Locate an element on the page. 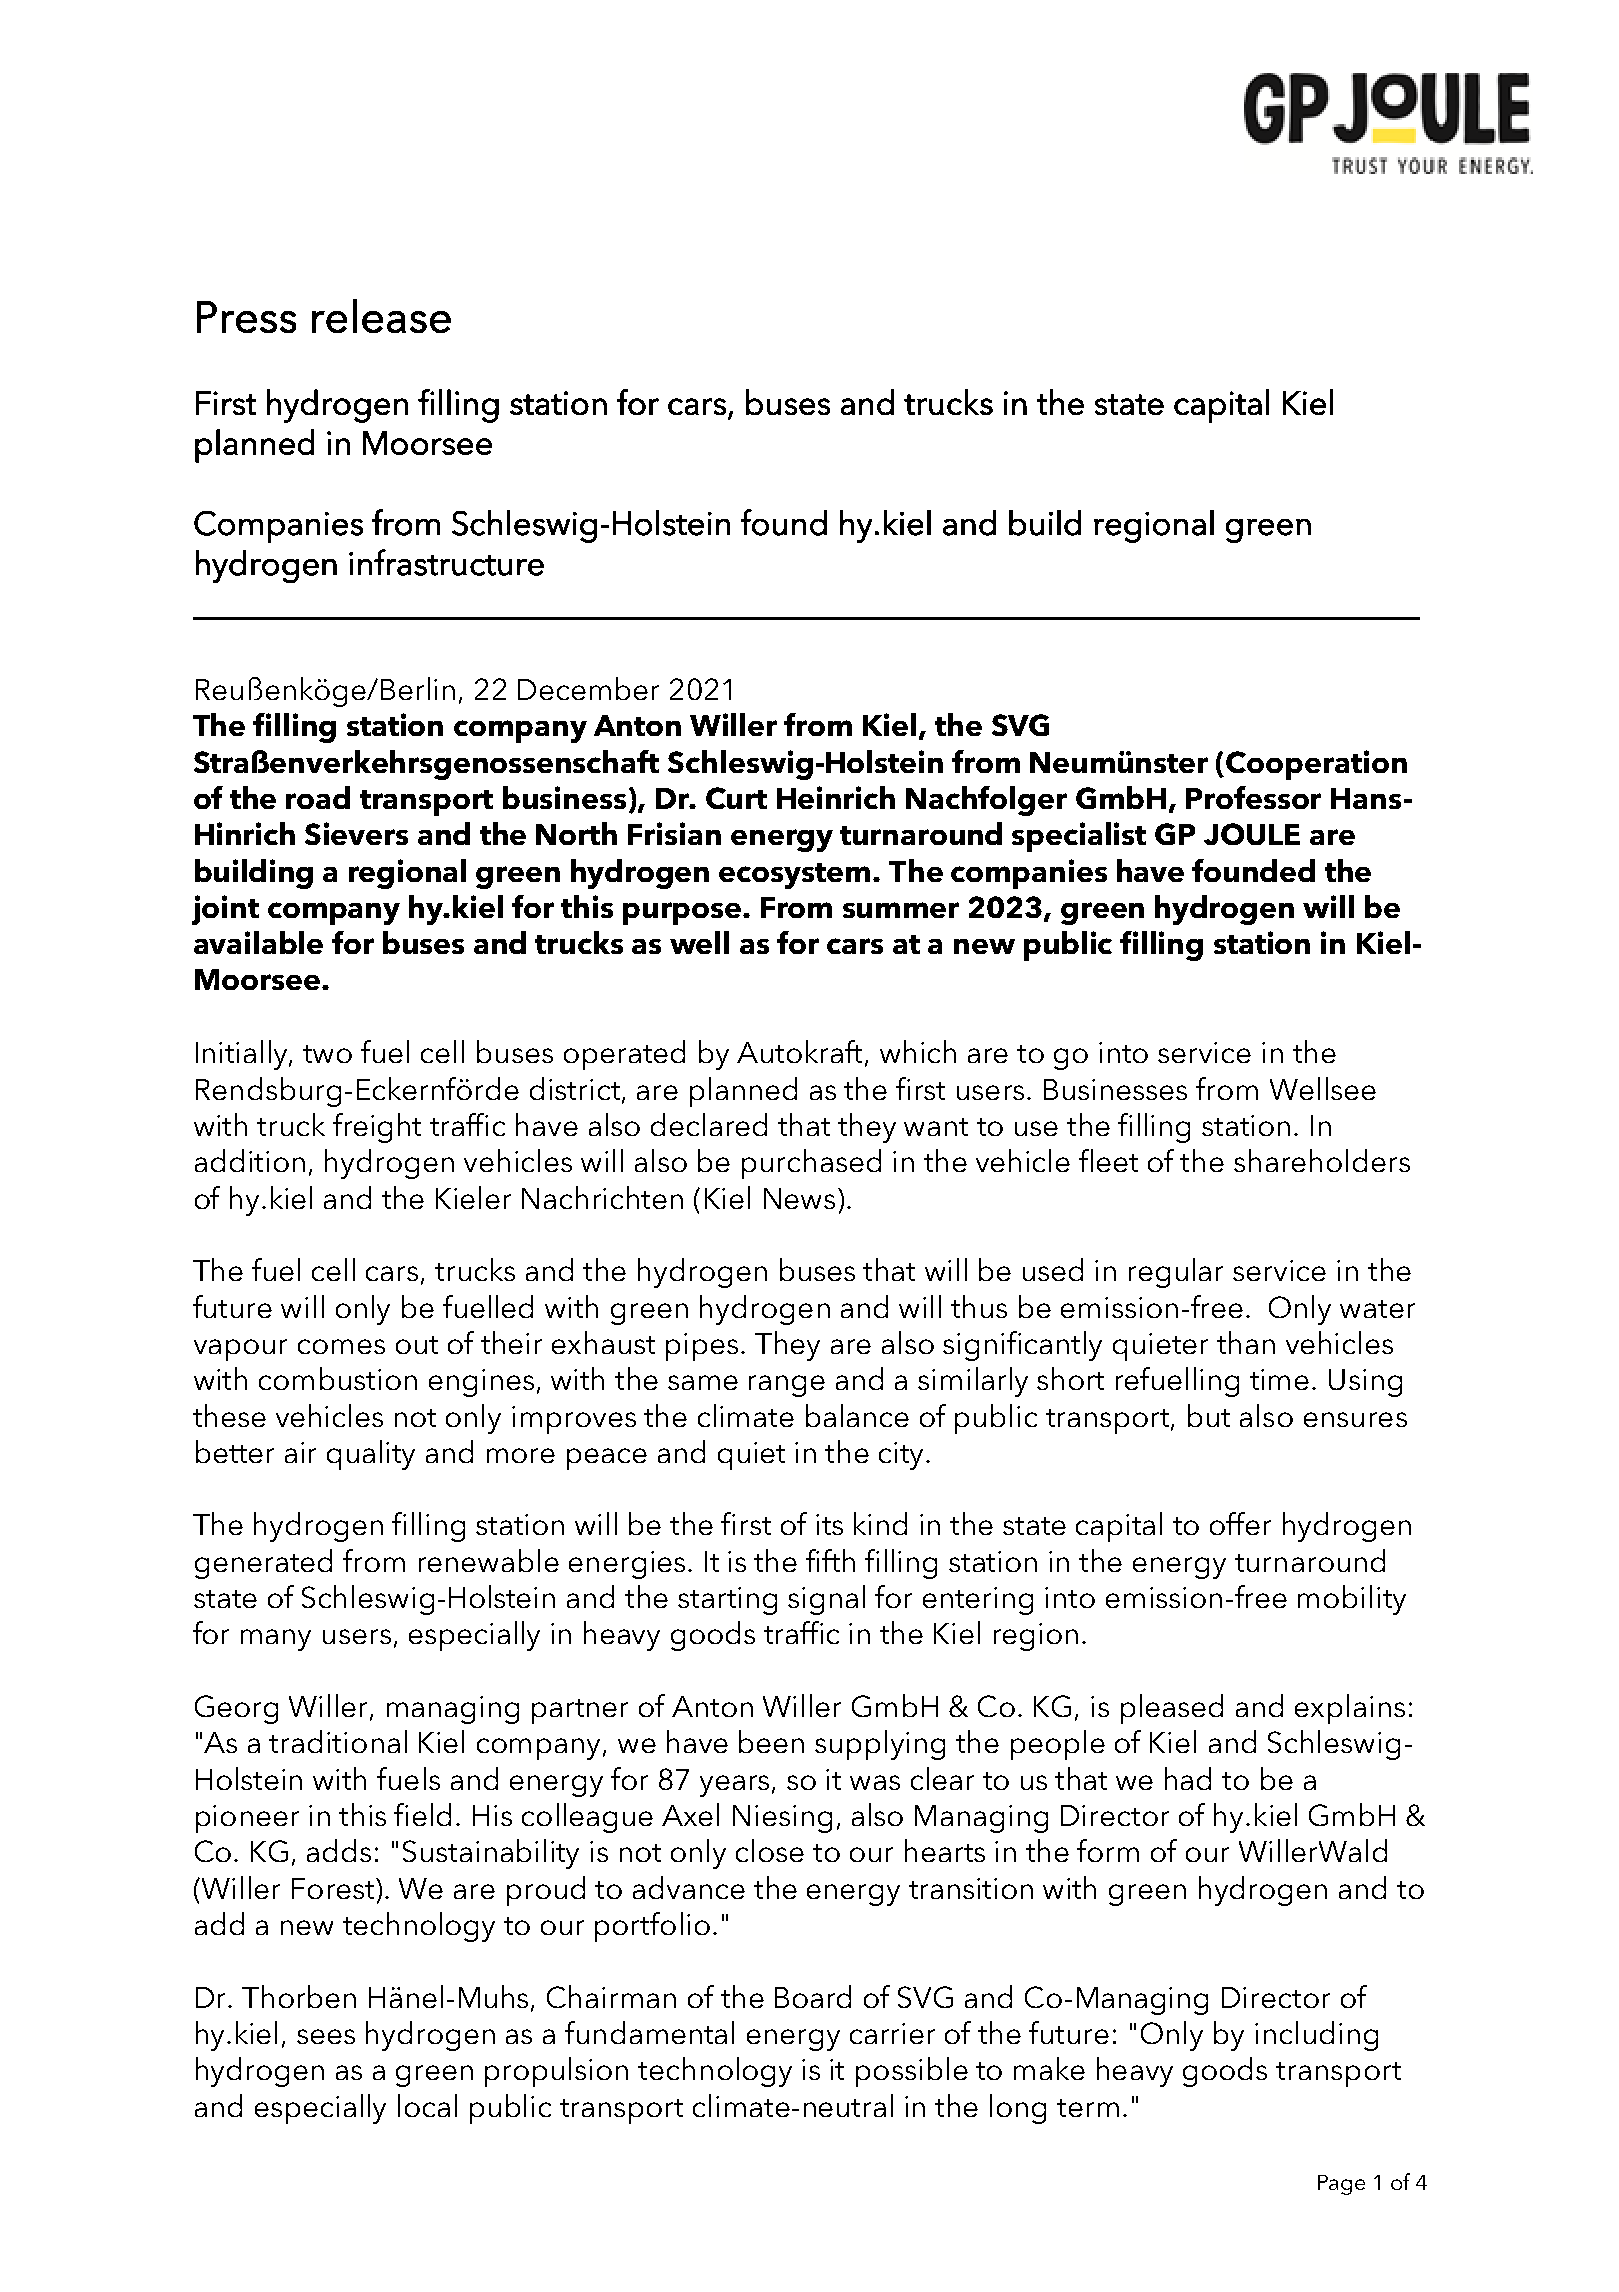 The width and height of the document is (1619, 2292). traditional is located at coordinates (338, 1741).
